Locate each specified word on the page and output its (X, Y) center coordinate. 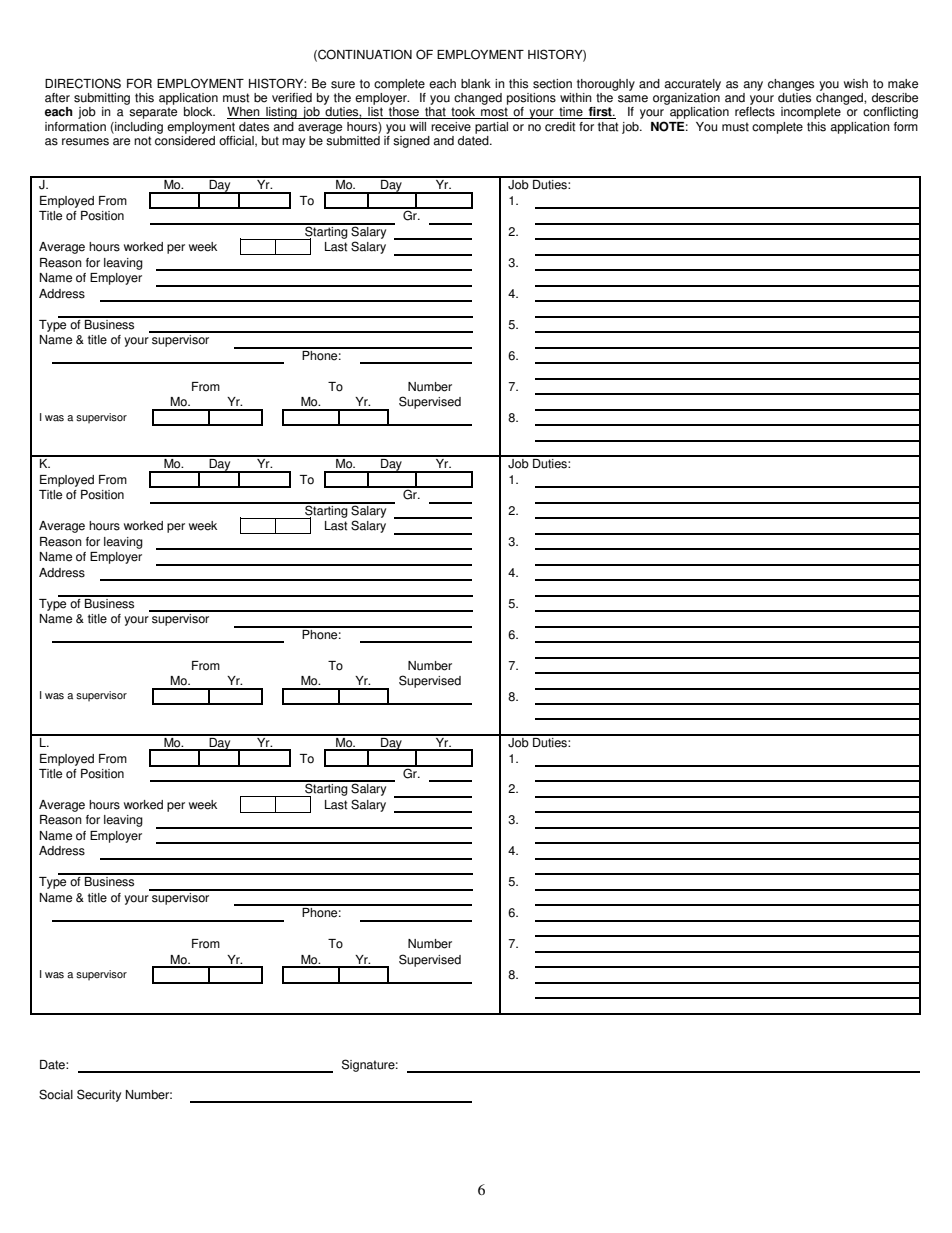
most (494, 113)
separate (153, 113)
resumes (85, 142)
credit (560, 127)
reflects (755, 112)
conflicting (890, 113)
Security (99, 1095)
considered (185, 141)
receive (451, 127)
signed (411, 142)
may (293, 143)
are (121, 142)
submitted (353, 141)
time (571, 113)
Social (56, 1094)
